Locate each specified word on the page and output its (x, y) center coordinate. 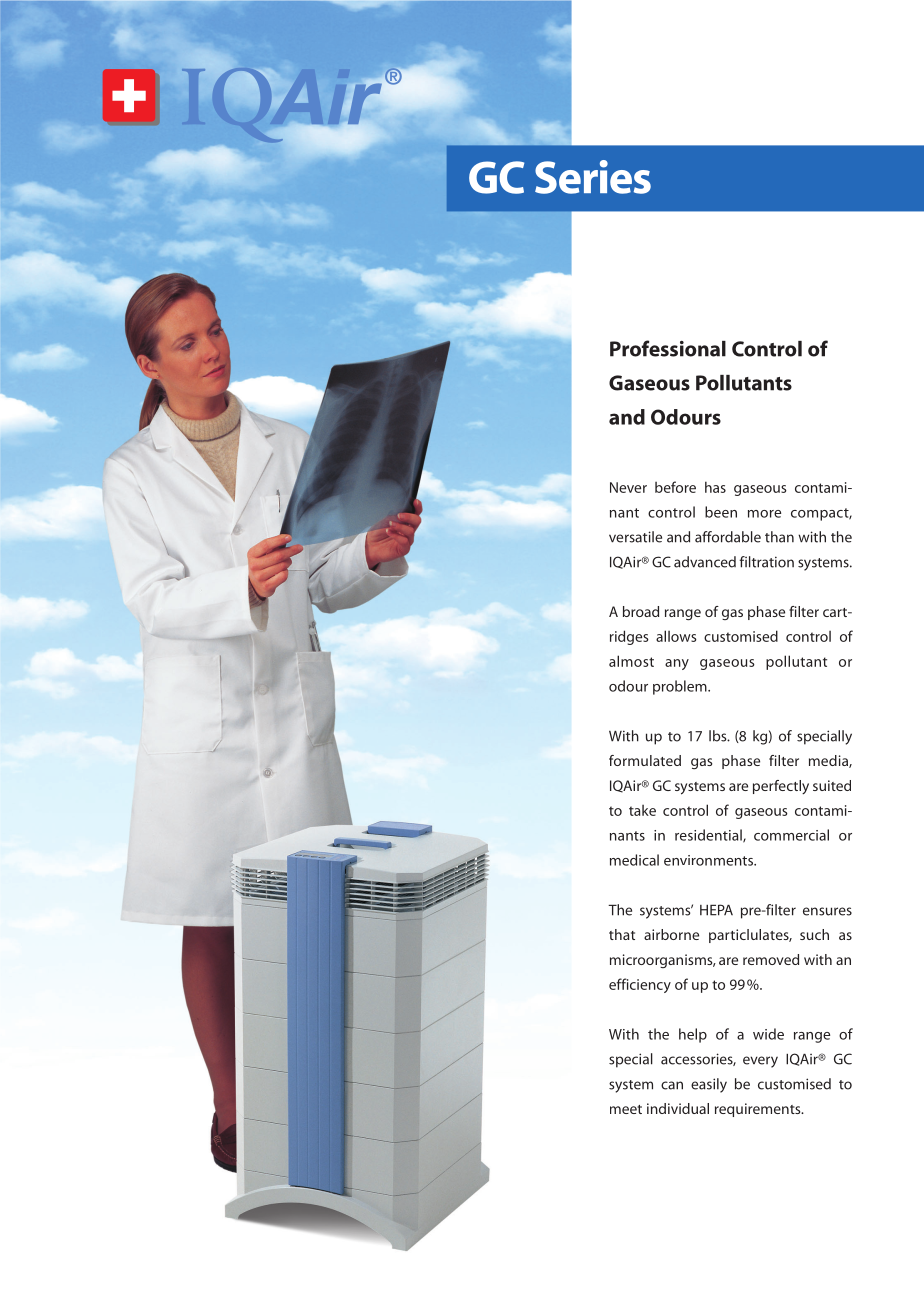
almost (631, 661)
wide (768, 1034)
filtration (766, 562)
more (764, 514)
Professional (668, 348)
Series (593, 177)
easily (709, 1085)
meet (626, 1109)
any (677, 664)
